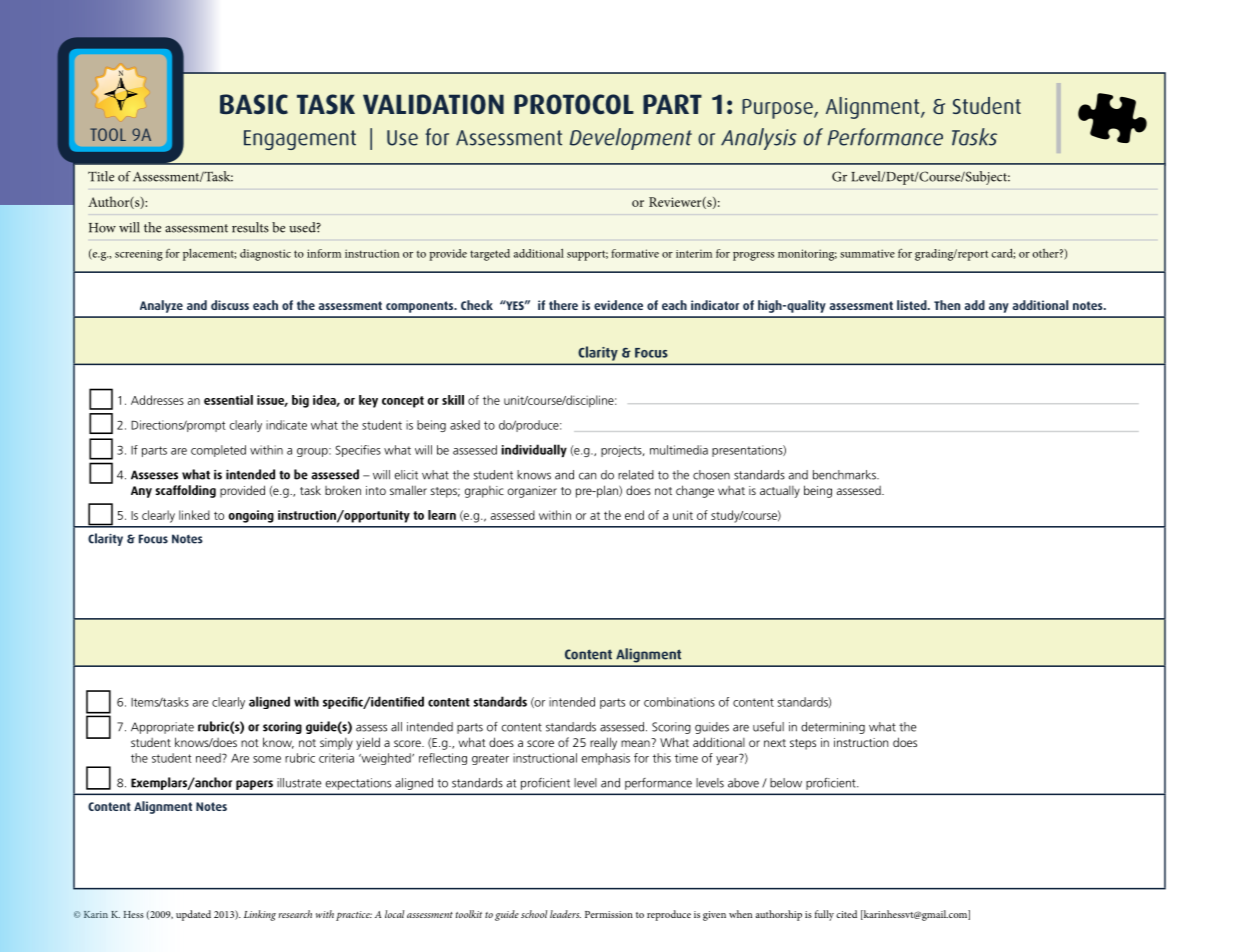 This document has width=1233, height=952. What do you see at coordinates (254, 104) in the document?
I see `BASIC` at bounding box center [254, 104].
